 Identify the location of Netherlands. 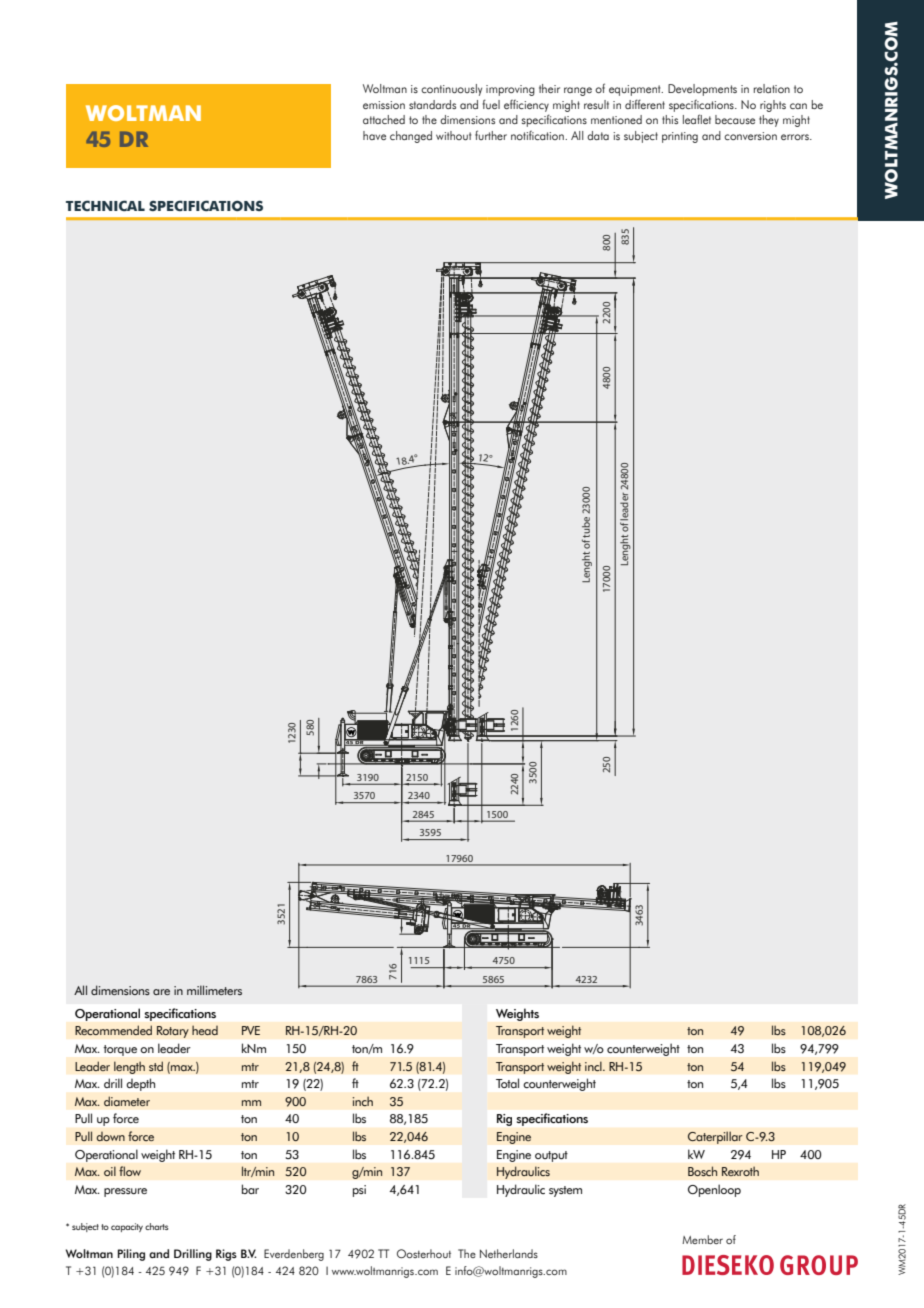
(509, 1253).
